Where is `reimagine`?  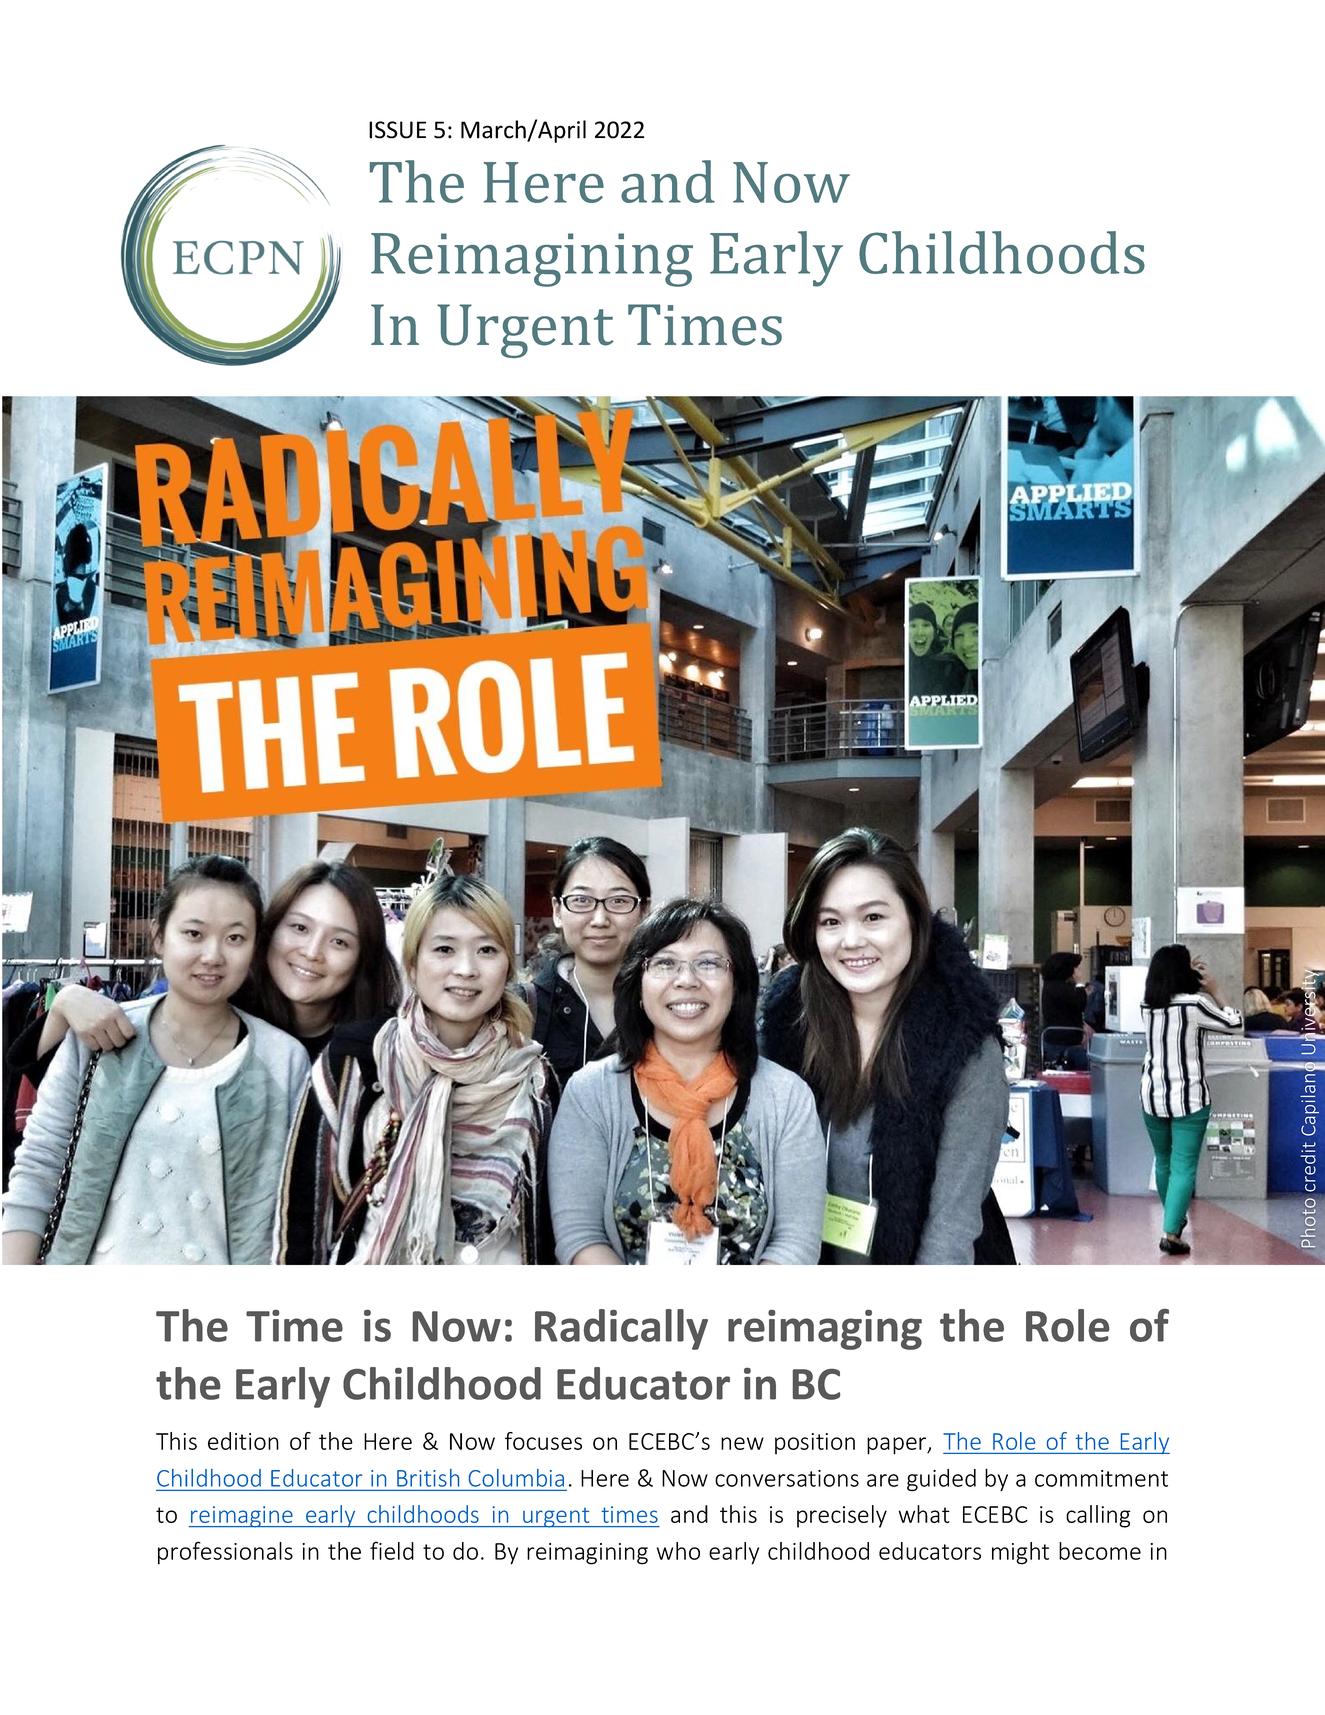
reimagine is located at coordinates (242, 1517).
